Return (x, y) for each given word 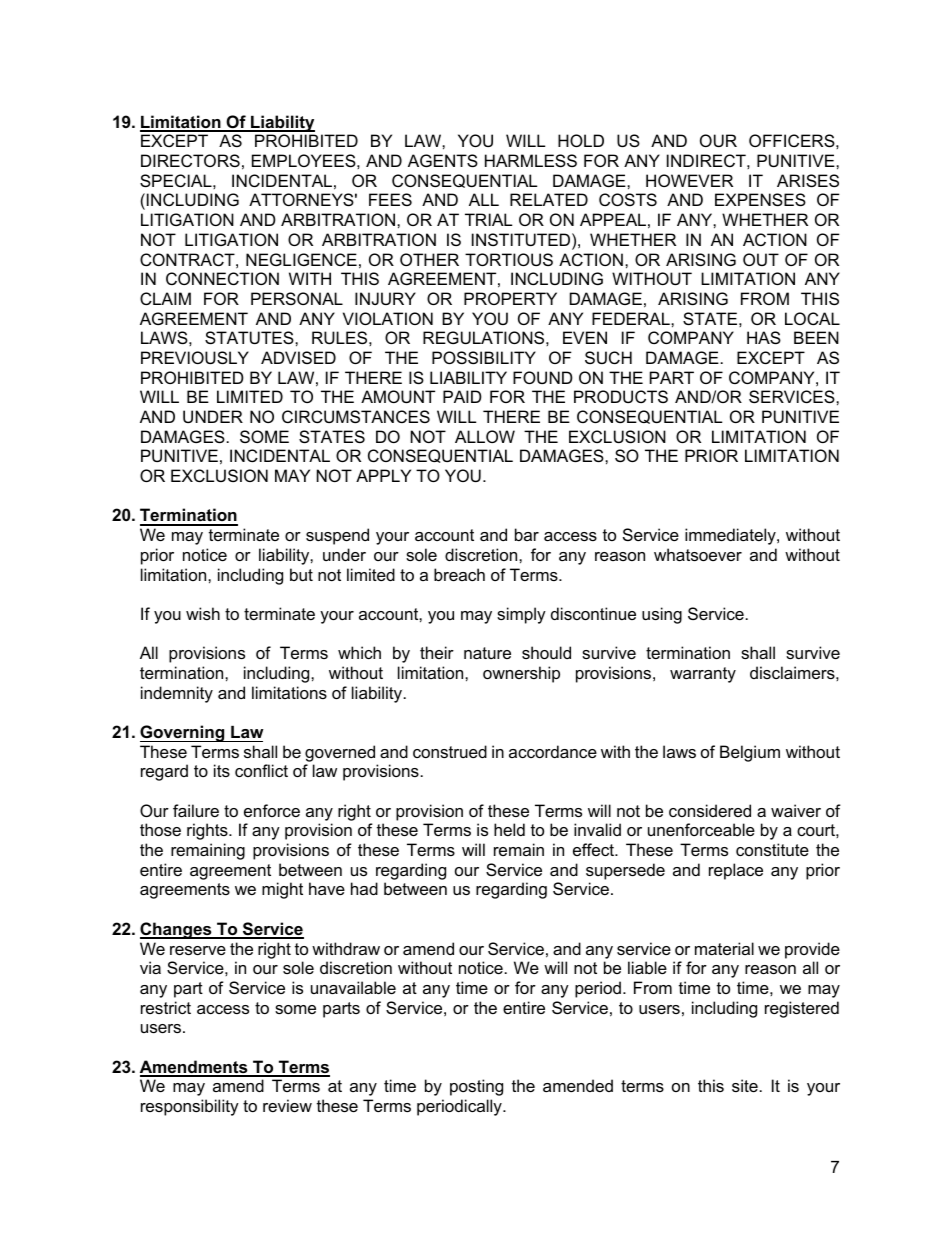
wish (203, 613)
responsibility (190, 1107)
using (662, 615)
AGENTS (443, 160)
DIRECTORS (190, 160)
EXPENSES (760, 199)
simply (521, 615)
